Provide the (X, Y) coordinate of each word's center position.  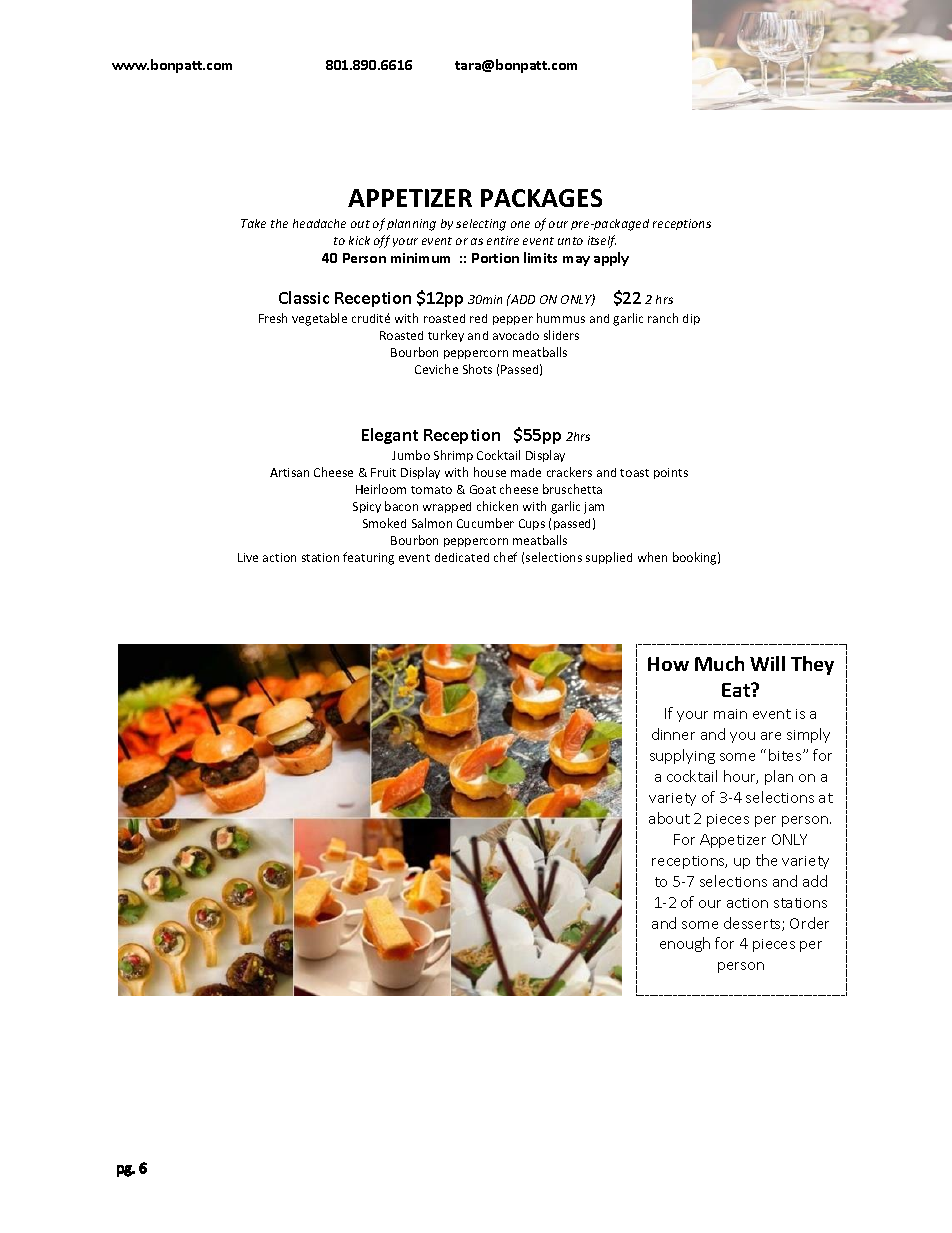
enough (685, 944)
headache (319, 223)
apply (611, 259)
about (669, 818)
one (520, 224)
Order (809, 923)
